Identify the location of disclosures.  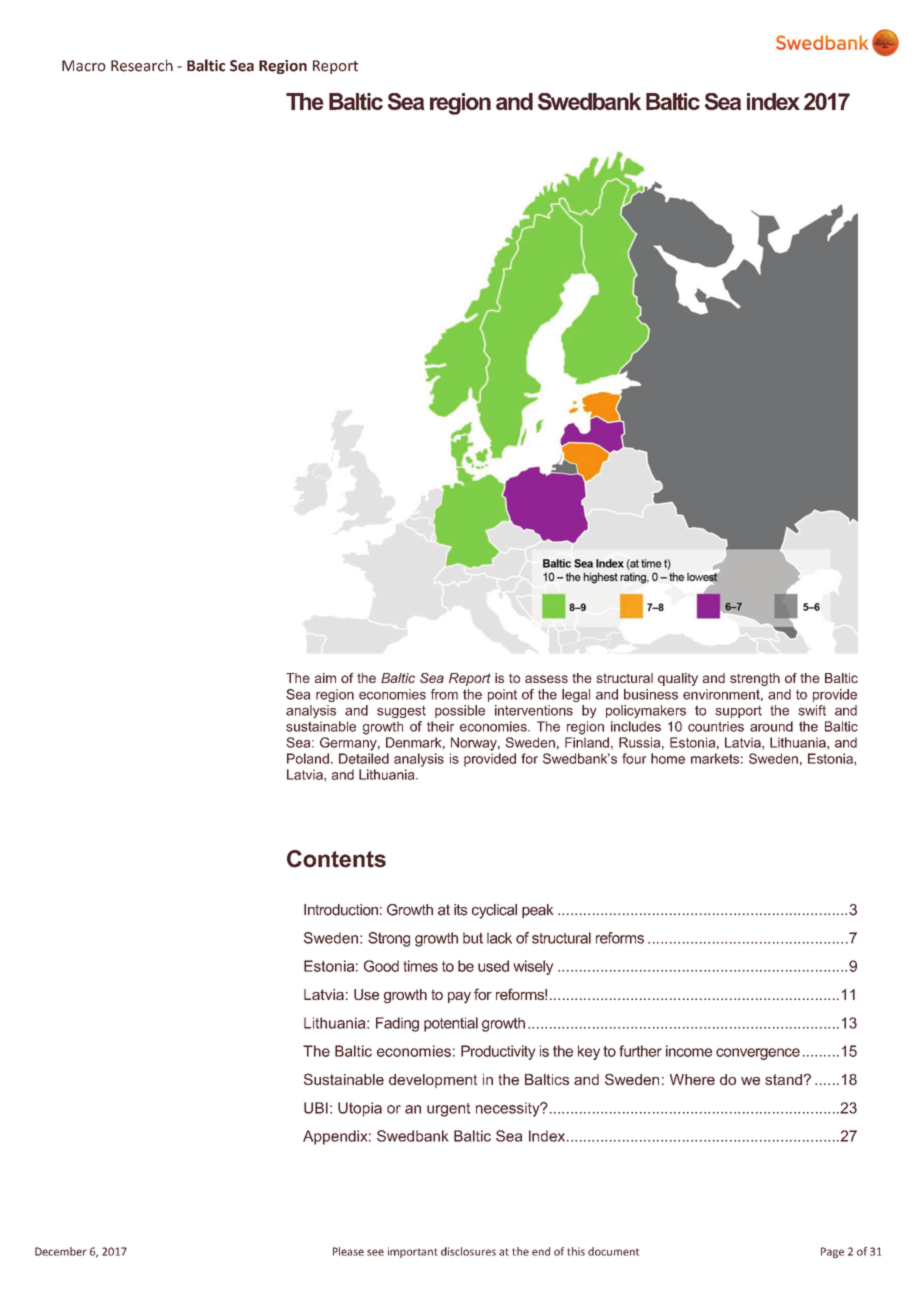
(468, 1251).
